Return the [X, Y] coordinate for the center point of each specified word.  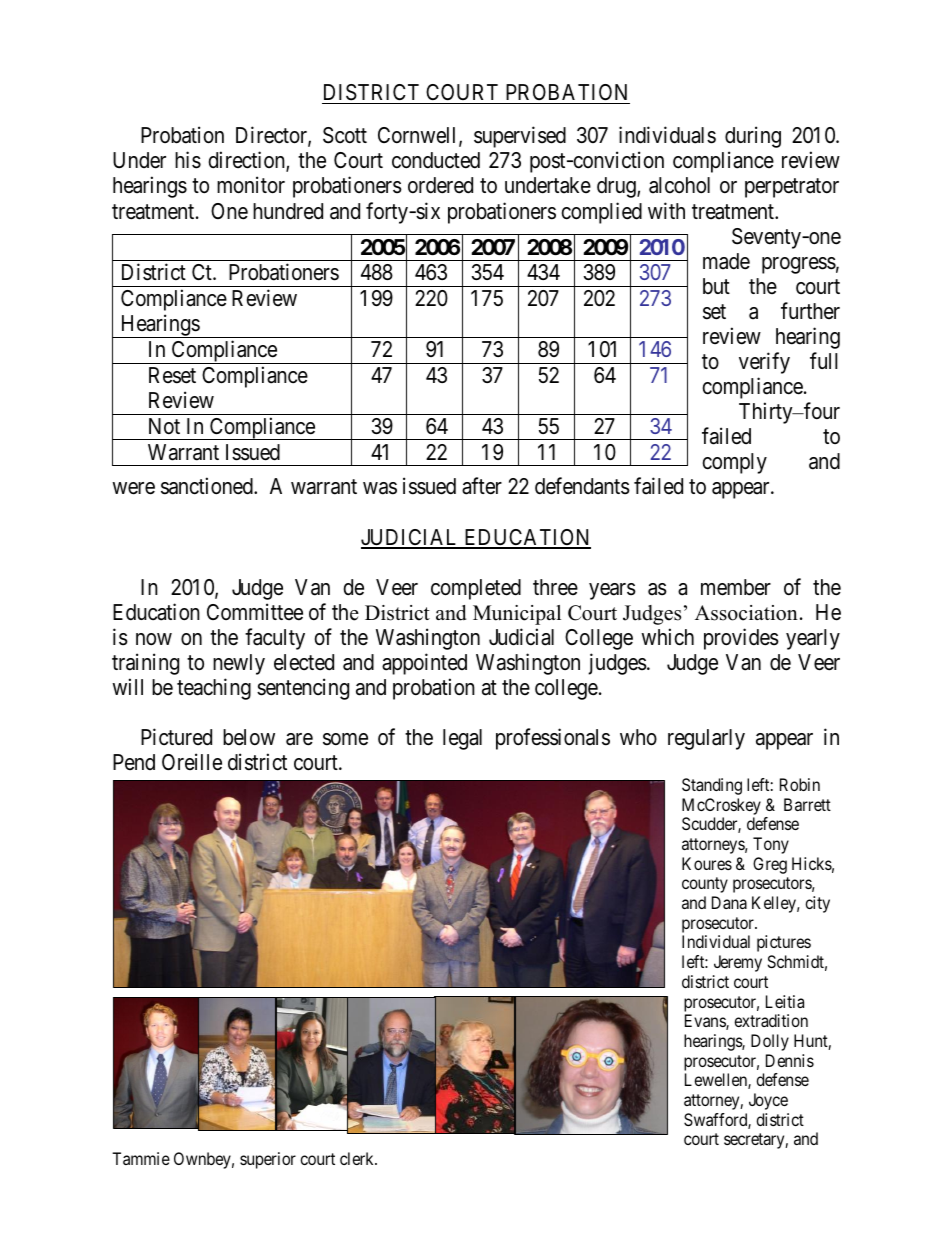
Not [164, 426]
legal [462, 739]
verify [764, 363]
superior [268, 1160]
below [249, 737]
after [482, 486]
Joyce [768, 1101]
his [188, 160]
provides [741, 639]
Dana [729, 902]
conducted [436, 160]
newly [239, 664]
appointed [424, 664]
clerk [358, 1158]
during [753, 137]
